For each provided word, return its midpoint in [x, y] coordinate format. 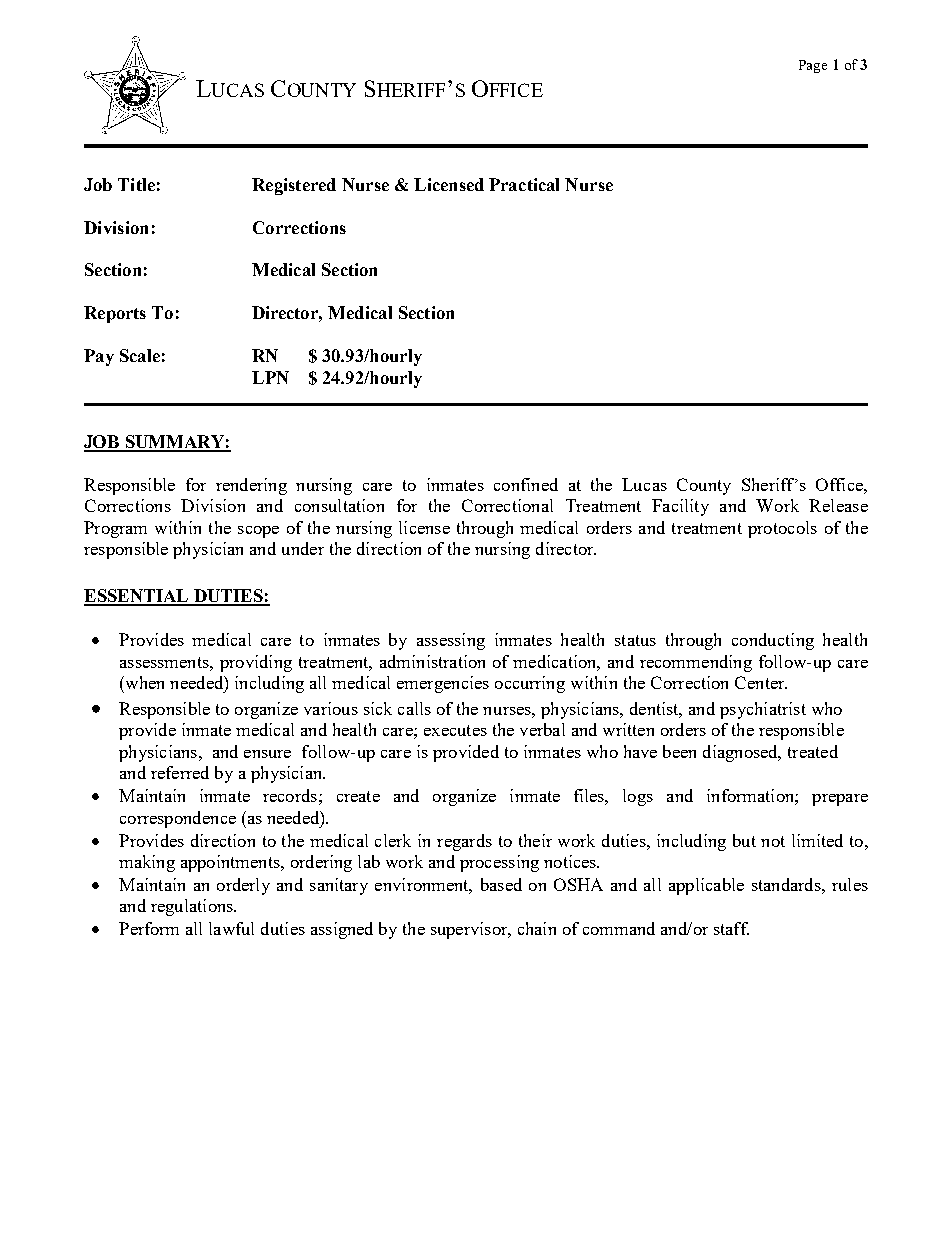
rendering [251, 486]
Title [136, 184]
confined [526, 484]
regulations [193, 907]
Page [813, 66]
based [501, 884]
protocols [782, 529]
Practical [524, 184]
